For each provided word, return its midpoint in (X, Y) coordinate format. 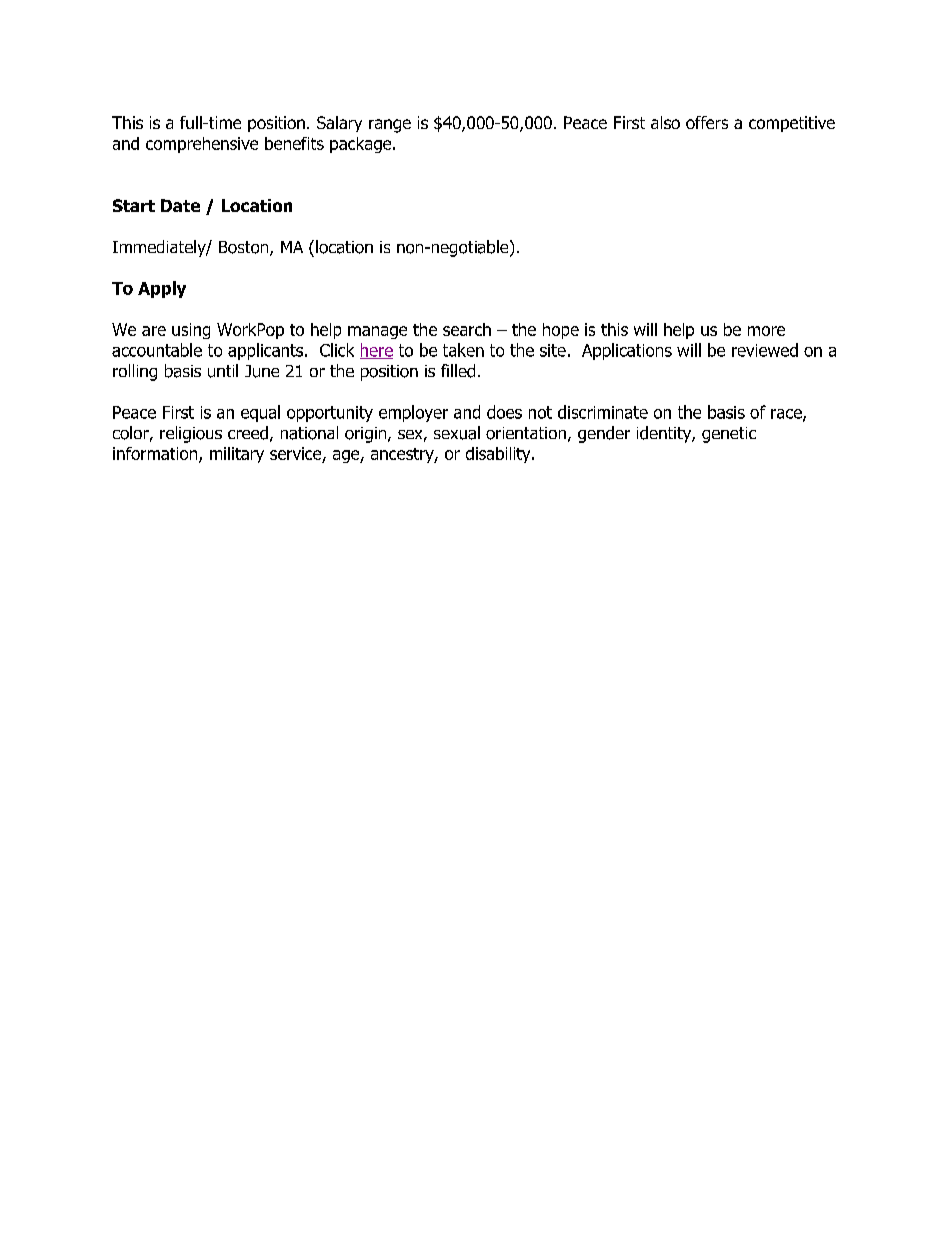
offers (707, 122)
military (237, 455)
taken (463, 350)
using (191, 331)
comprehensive (202, 145)
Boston (245, 248)
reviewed (765, 350)
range (390, 126)
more (766, 331)
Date (180, 205)
